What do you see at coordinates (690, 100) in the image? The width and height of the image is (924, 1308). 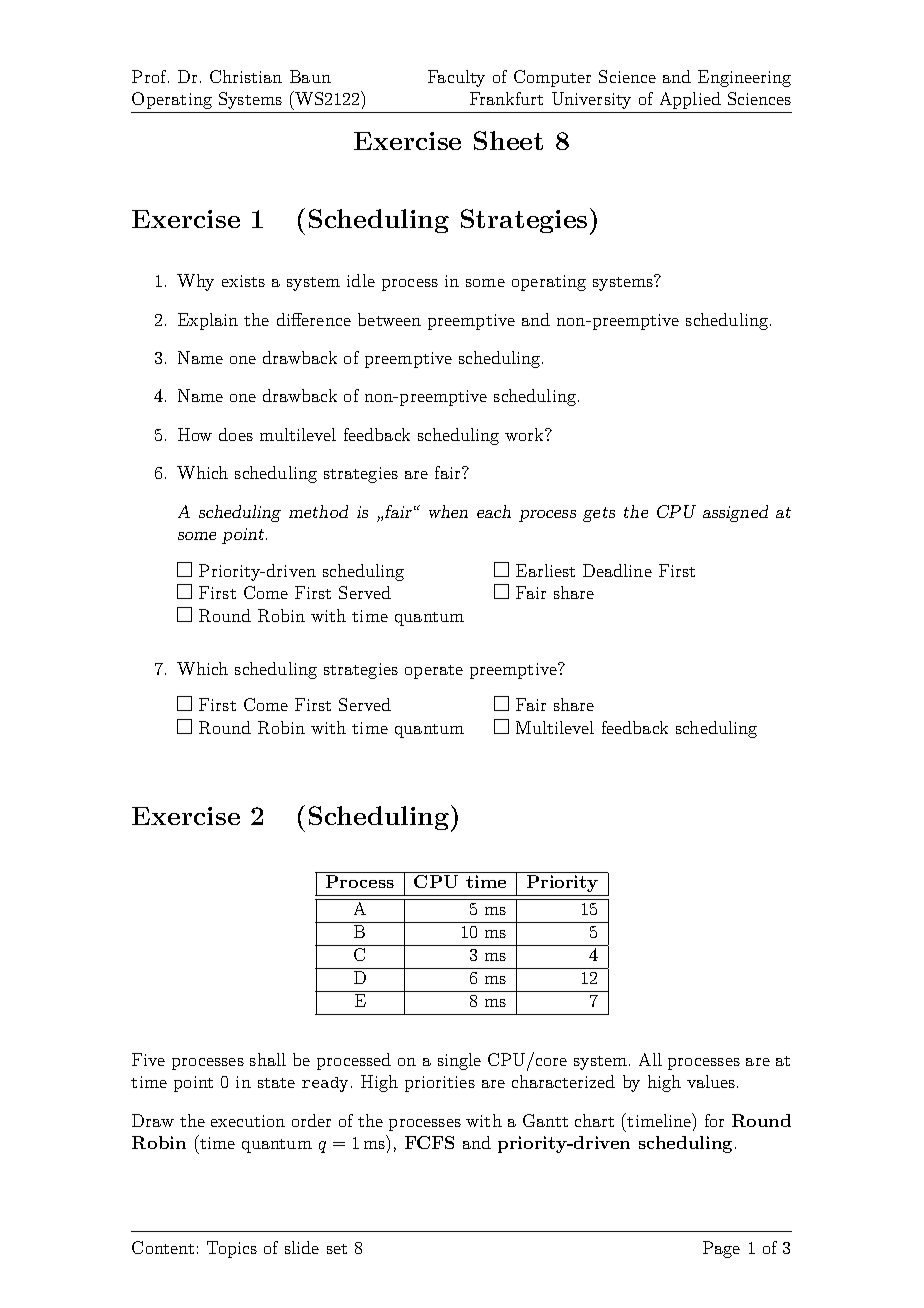 I see `Applied` at bounding box center [690, 100].
